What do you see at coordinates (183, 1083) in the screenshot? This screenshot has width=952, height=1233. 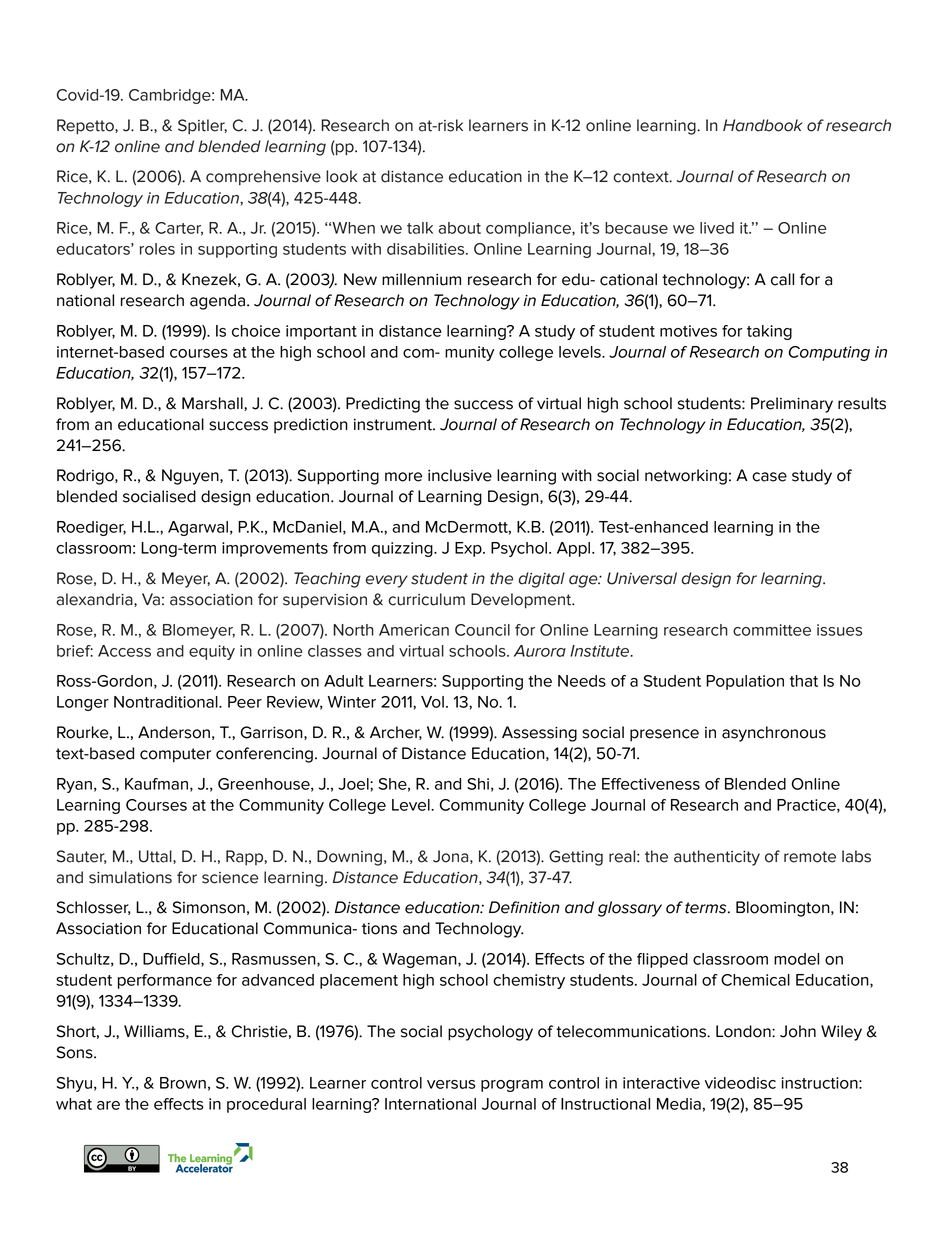 I see `Brown` at bounding box center [183, 1083].
